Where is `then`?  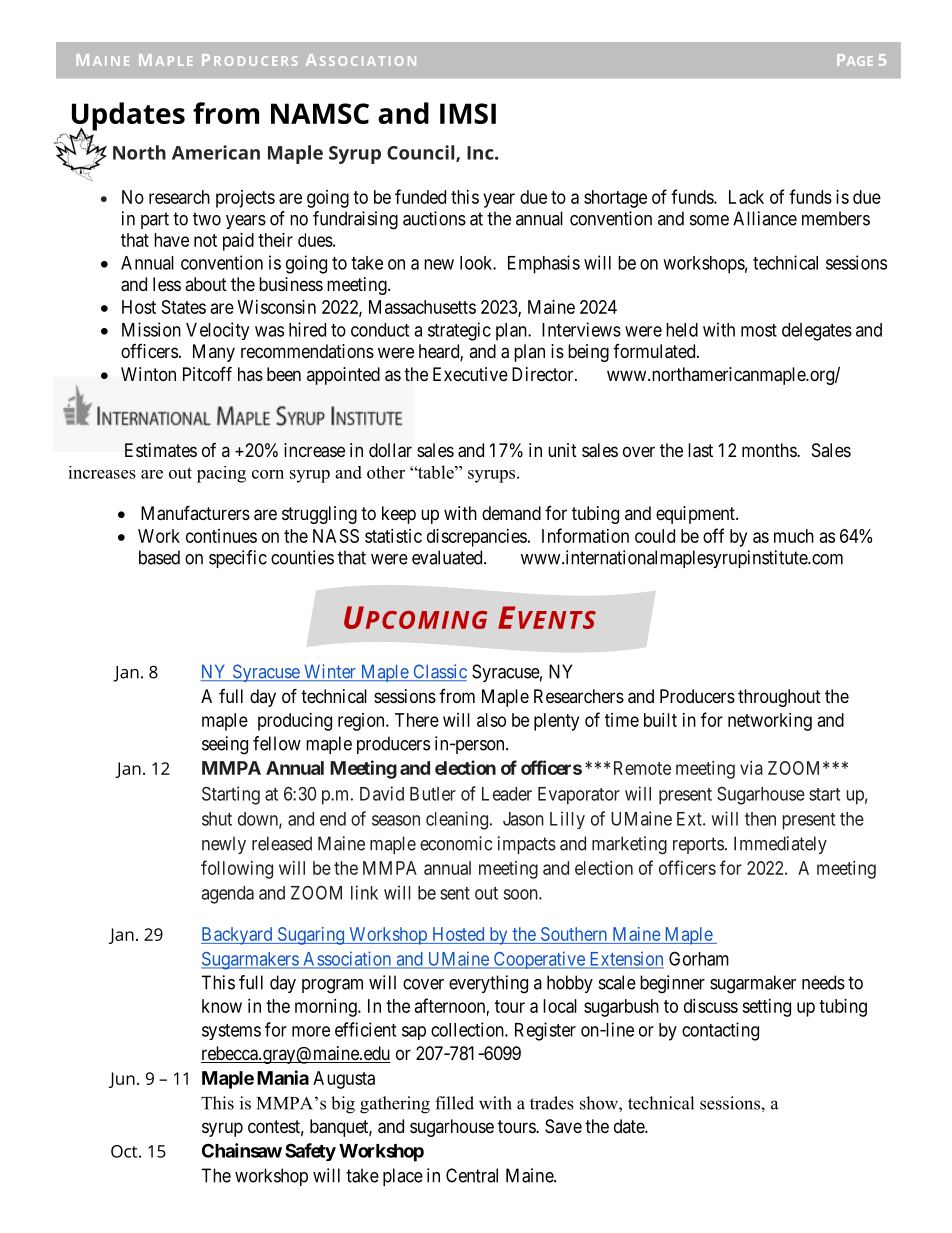 then is located at coordinates (760, 819).
